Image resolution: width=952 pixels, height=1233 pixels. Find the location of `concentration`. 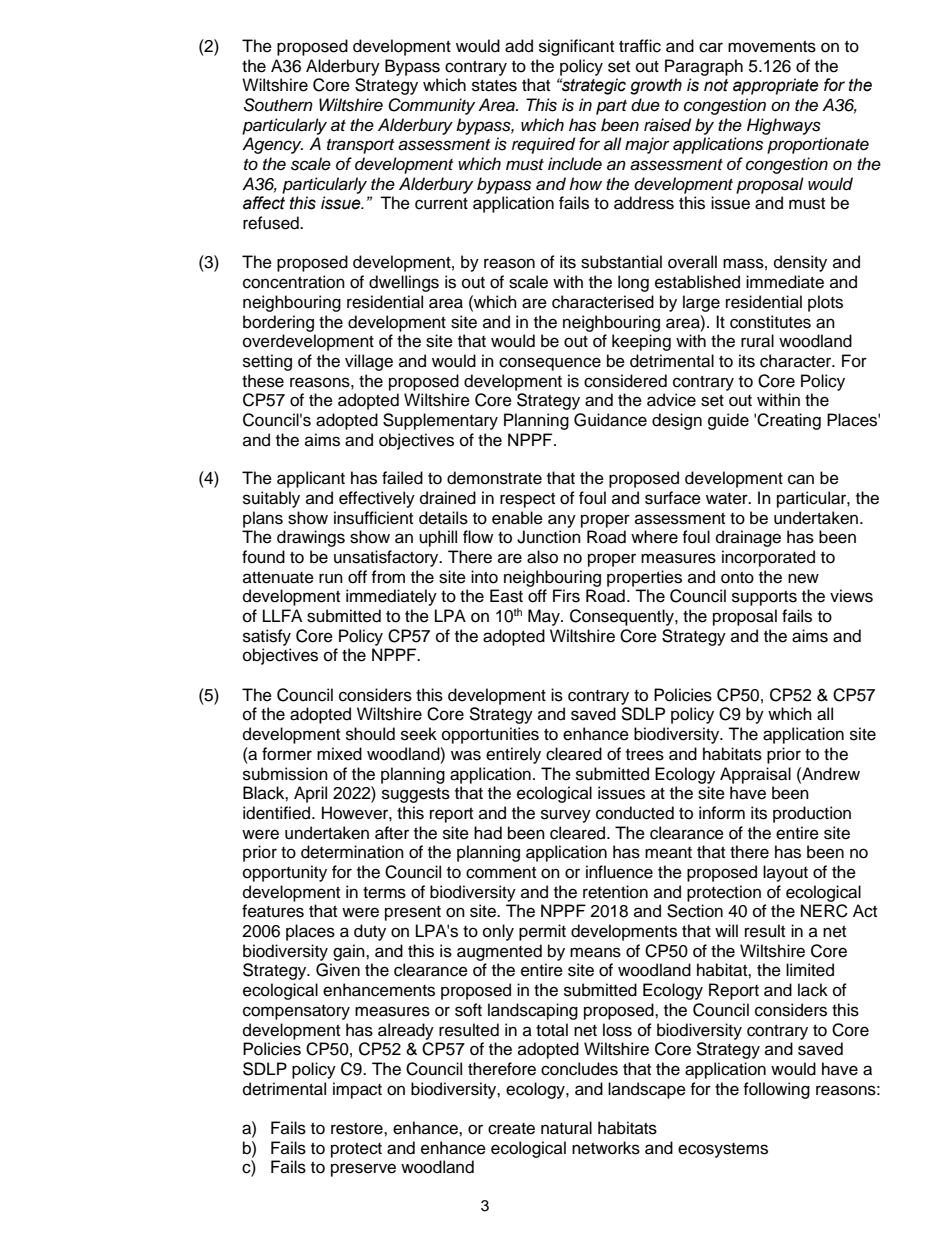

concentration is located at coordinates (294, 282).
